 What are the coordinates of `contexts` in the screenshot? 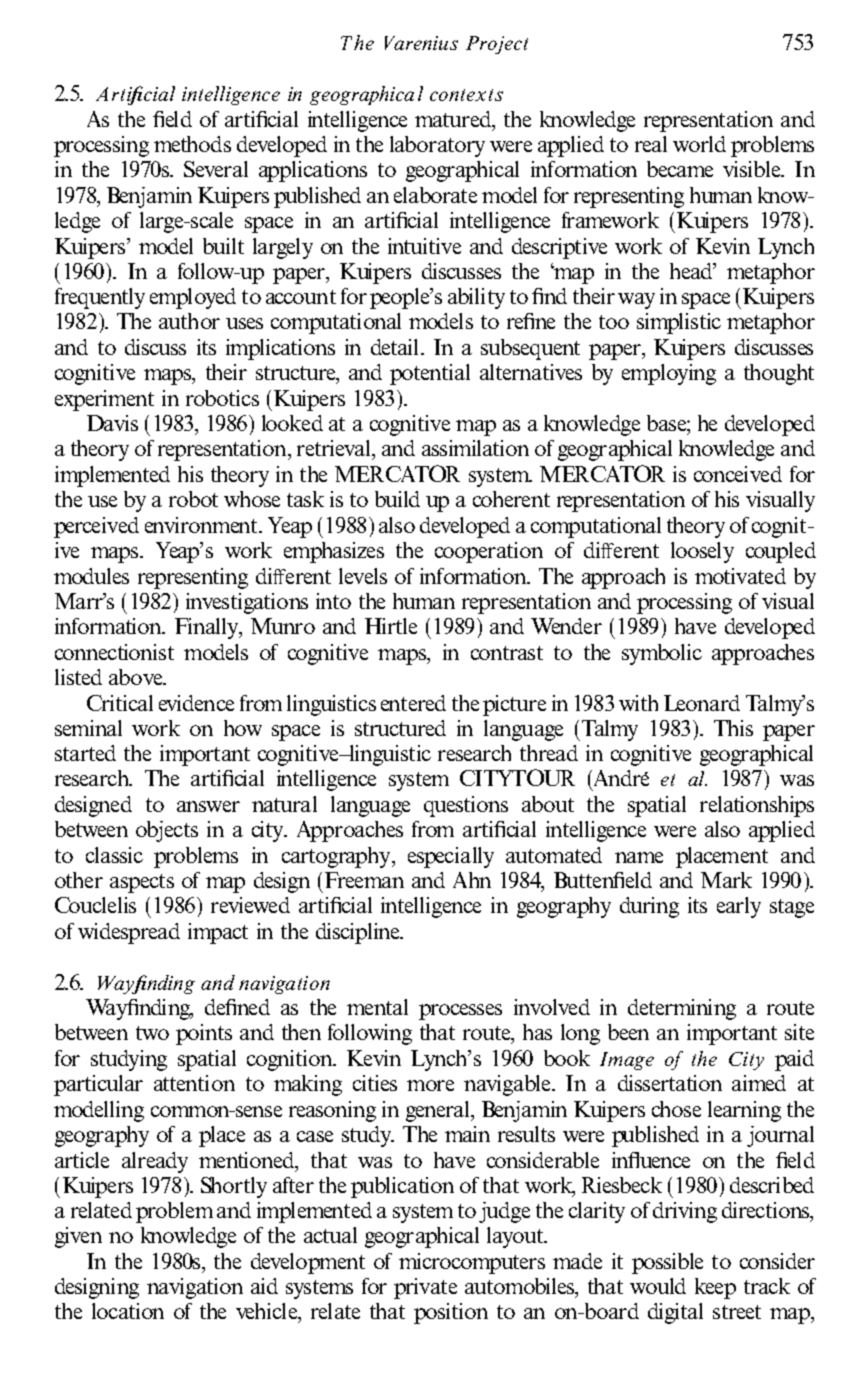 It's located at (466, 95).
